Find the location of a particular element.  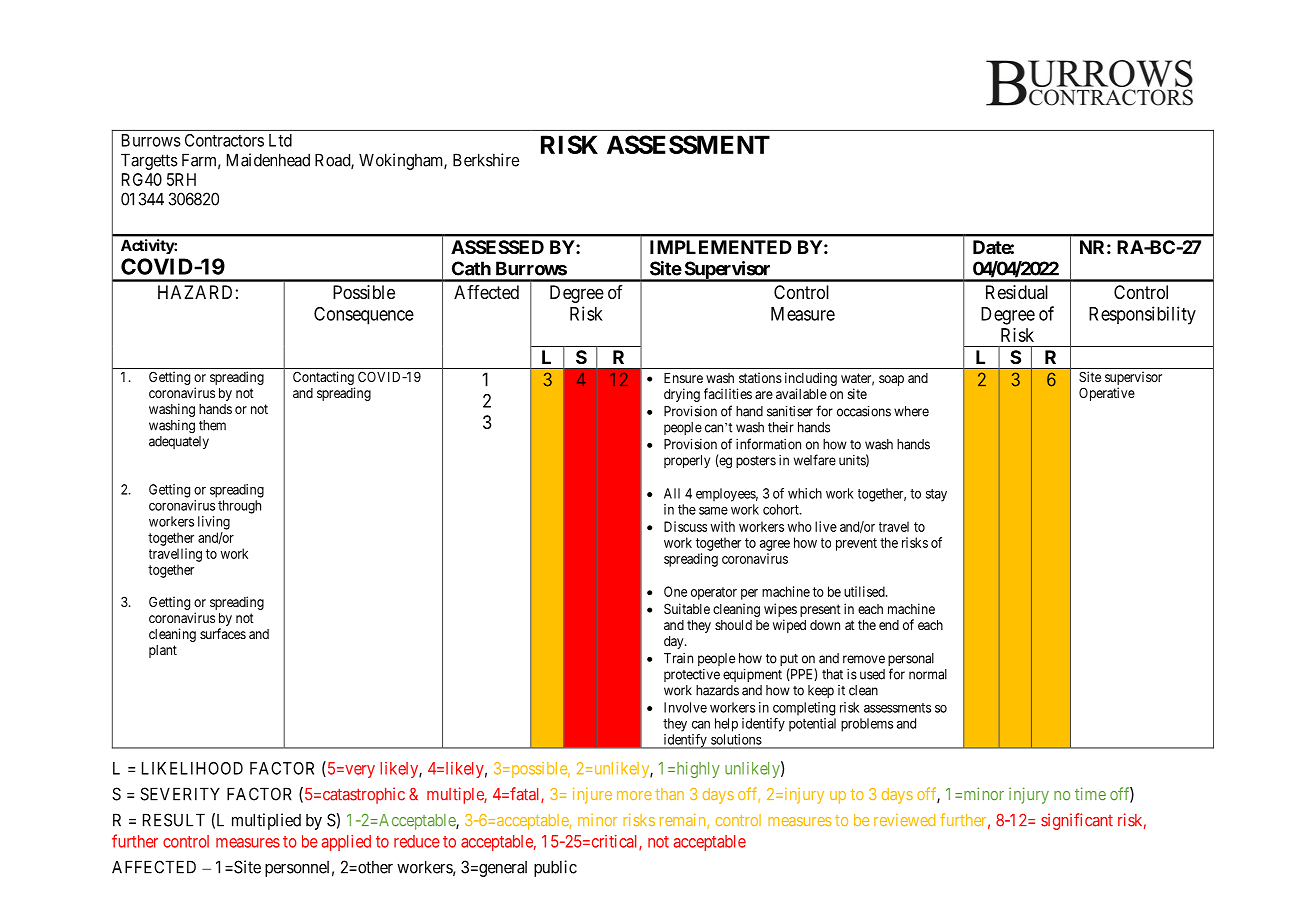

significant is located at coordinates (1077, 821).
